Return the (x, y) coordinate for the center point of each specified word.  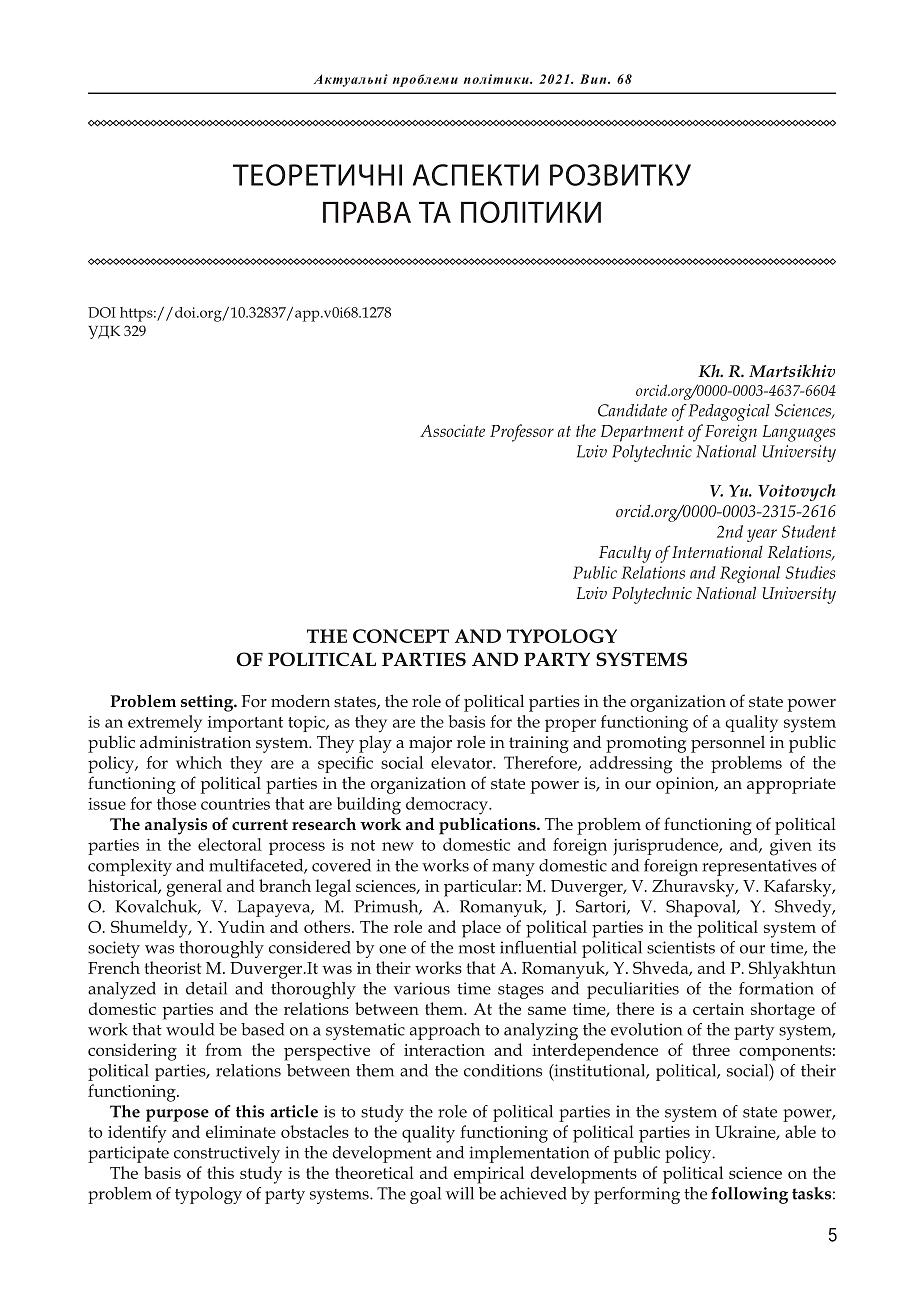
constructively (227, 1154)
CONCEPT (401, 636)
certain (718, 1009)
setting (208, 703)
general (194, 888)
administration (195, 741)
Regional (750, 574)
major (430, 744)
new (398, 846)
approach (445, 1031)
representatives (759, 867)
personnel (728, 744)
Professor (522, 433)
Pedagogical (729, 412)
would (190, 1029)
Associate (452, 430)
